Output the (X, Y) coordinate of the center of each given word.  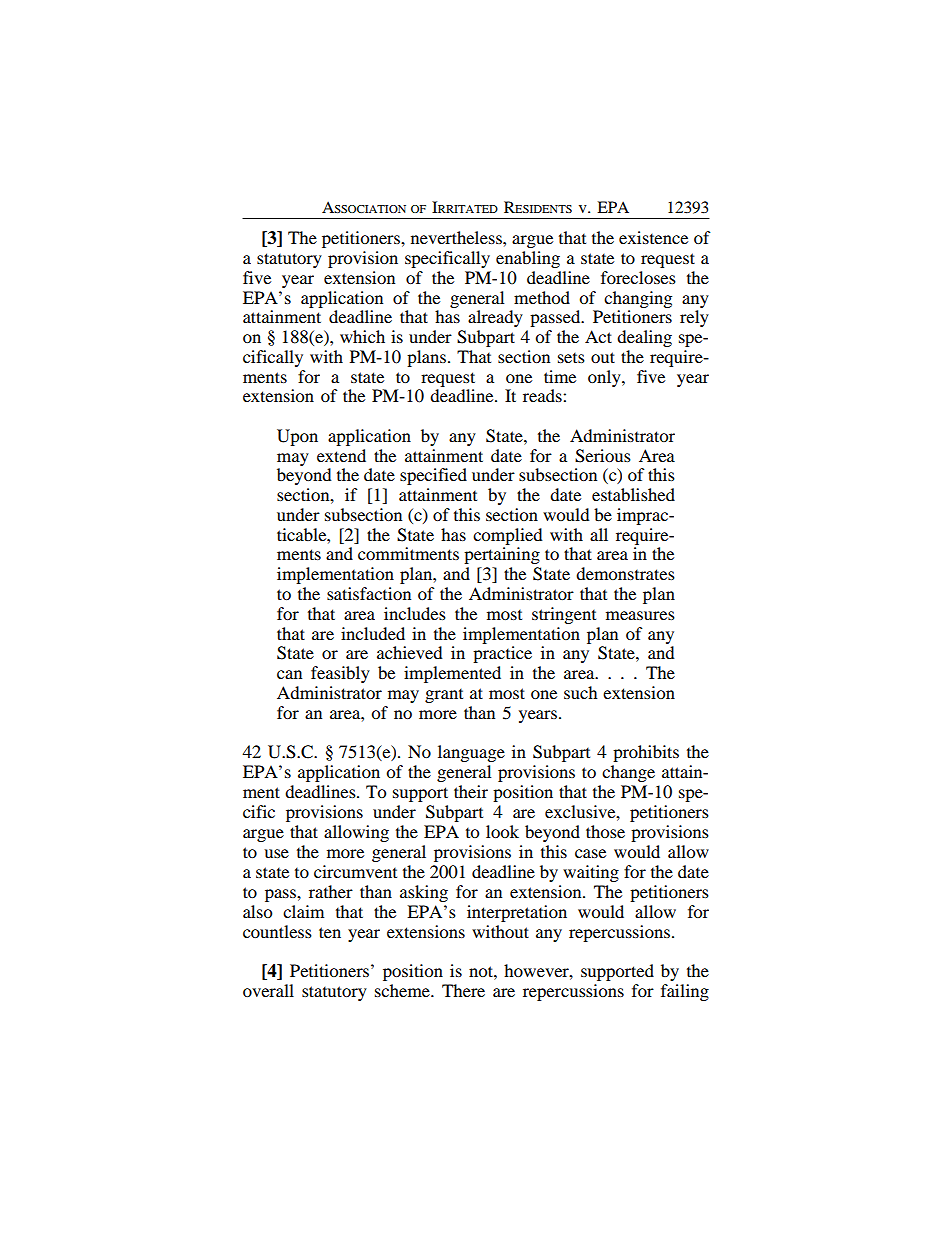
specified (433, 476)
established (633, 494)
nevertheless (457, 237)
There (463, 990)
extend (341, 455)
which (362, 336)
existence (653, 237)
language (471, 753)
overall (268, 990)
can (289, 674)
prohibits (646, 753)
